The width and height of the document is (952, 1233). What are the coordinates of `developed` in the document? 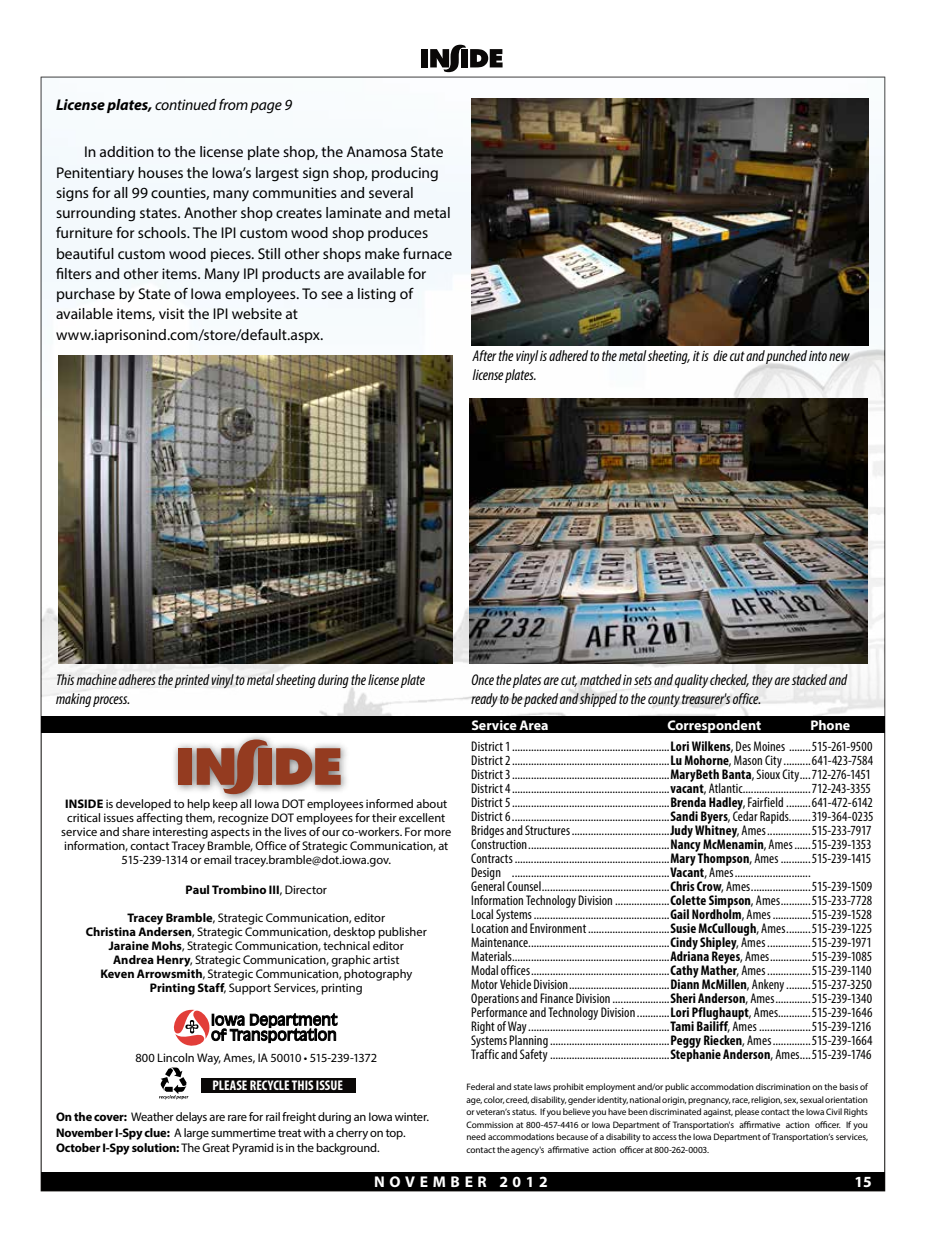 It's located at (143, 805).
